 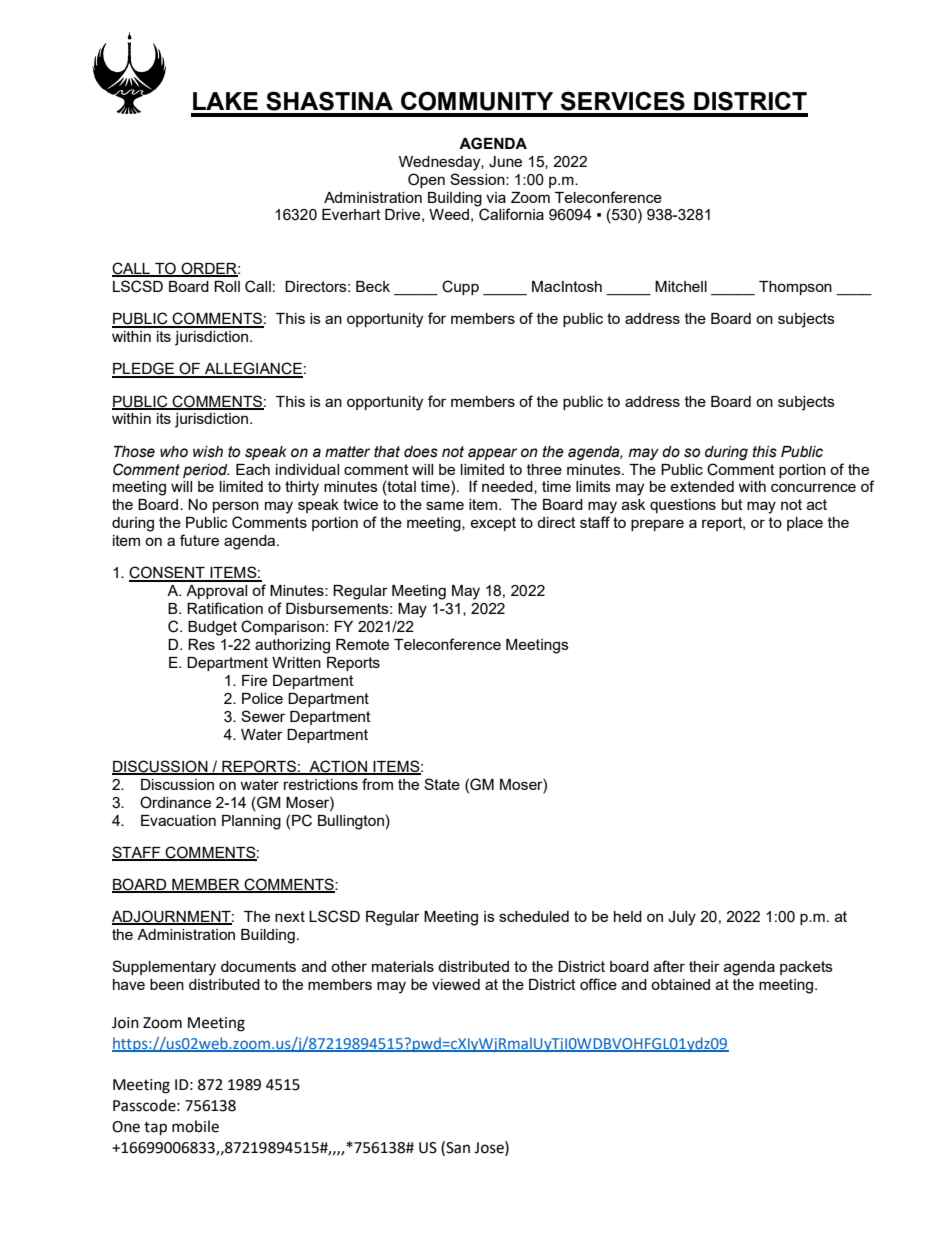 What do you see at coordinates (212, 628) in the image?
I see `Budget` at bounding box center [212, 628].
